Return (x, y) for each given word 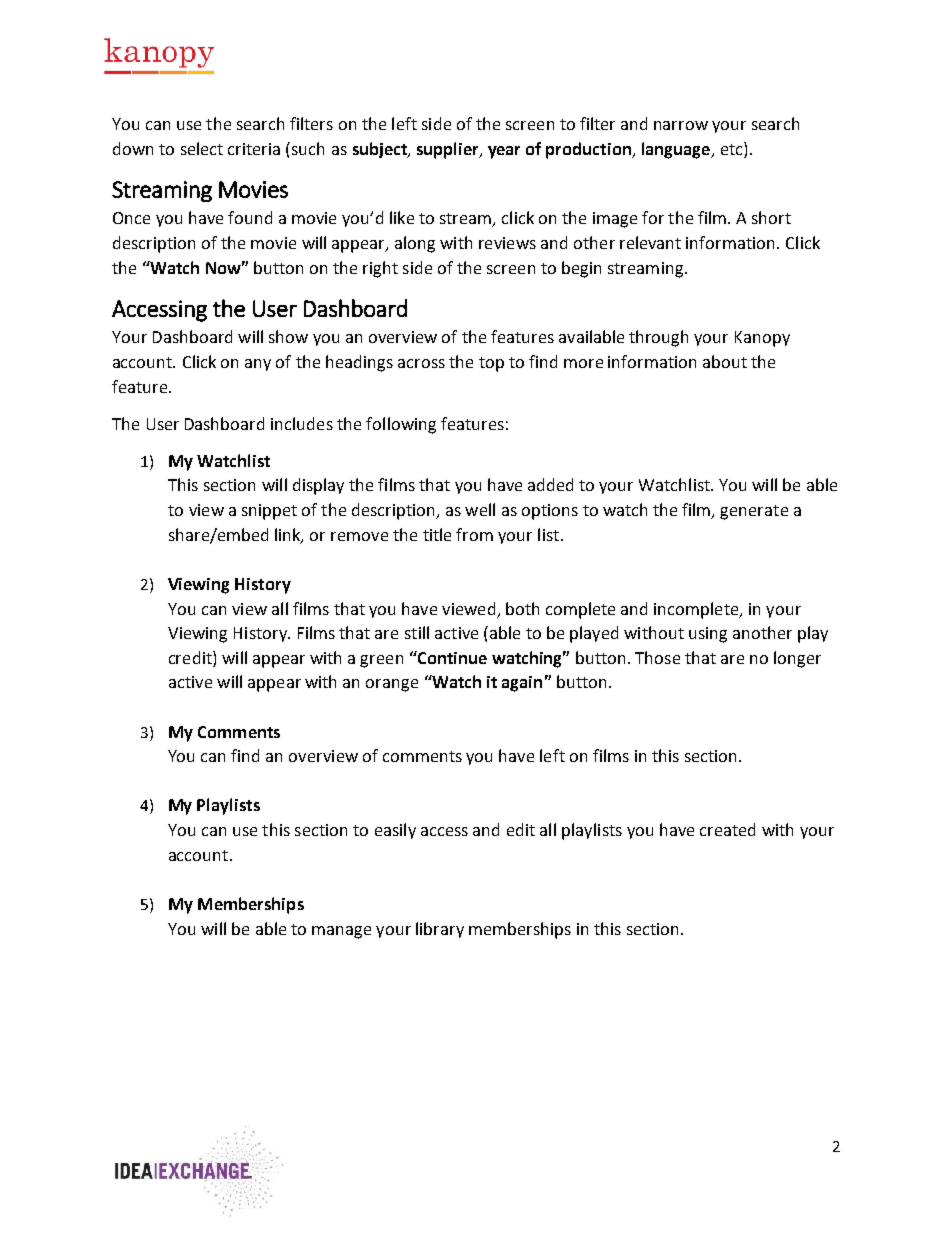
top (491, 364)
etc (733, 148)
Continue (451, 657)
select (202, 148)
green (381, 661)
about (725, 361)
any (258, 365)
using (708, 635)
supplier (449, 150)
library (440, 930)
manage (341, 932)
